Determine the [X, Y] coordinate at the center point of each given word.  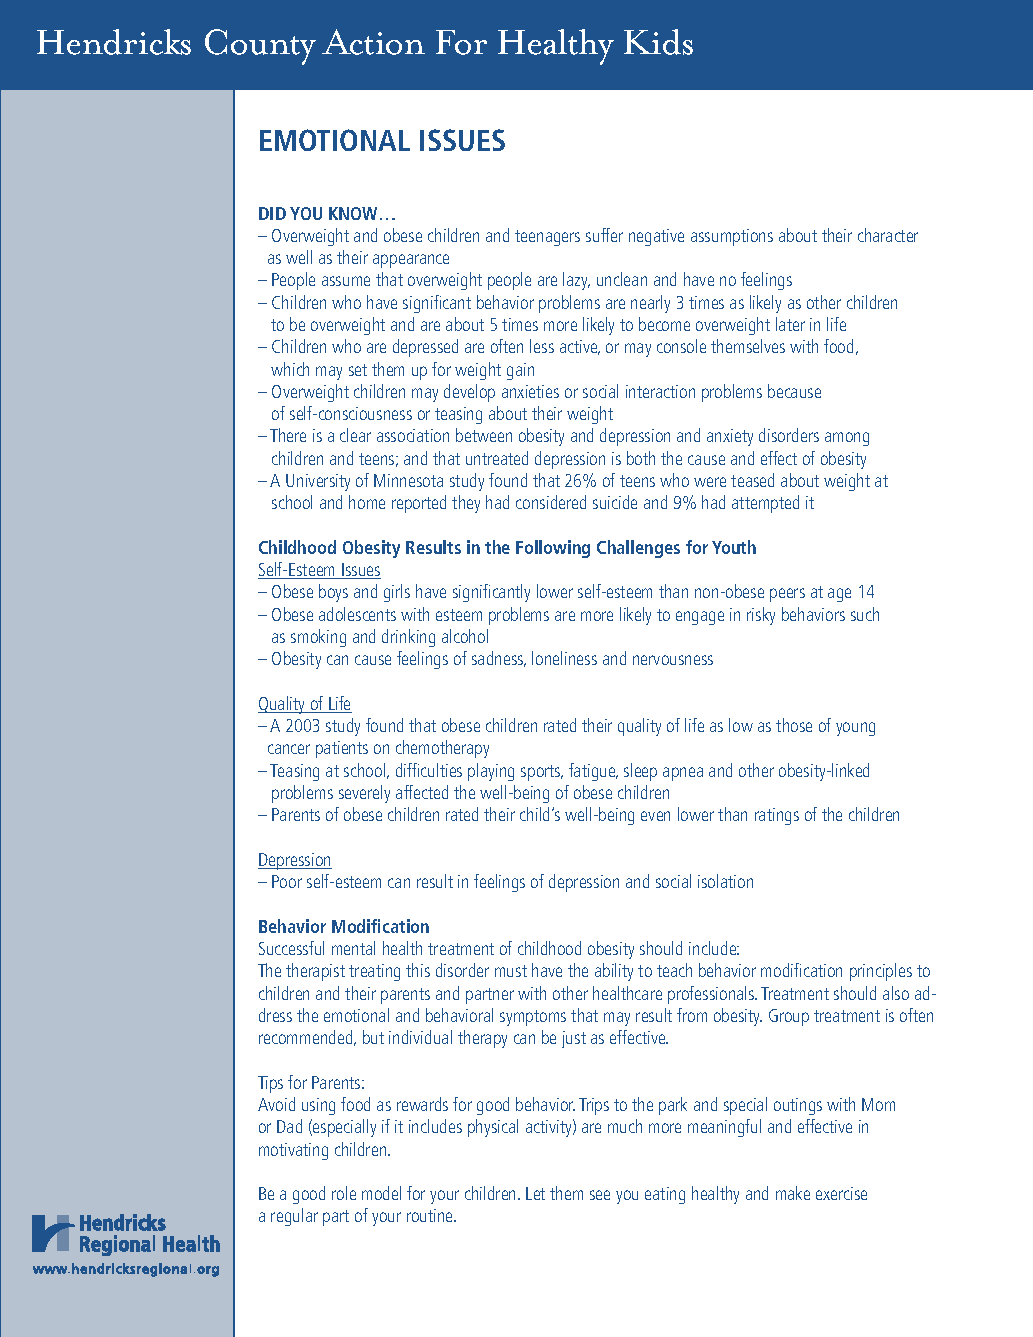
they [466, 504]
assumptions [732, 237]
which [290, 369]
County [260, 47]
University [318, 482]
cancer [289, 749]
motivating [293, 1151]
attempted [765, 504]
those [794, 725]
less [542, 346]
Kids [658, 42]
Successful [291, 948]
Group [789, 1017]
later [790, 324]
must [511, 971]
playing [491, 772]
